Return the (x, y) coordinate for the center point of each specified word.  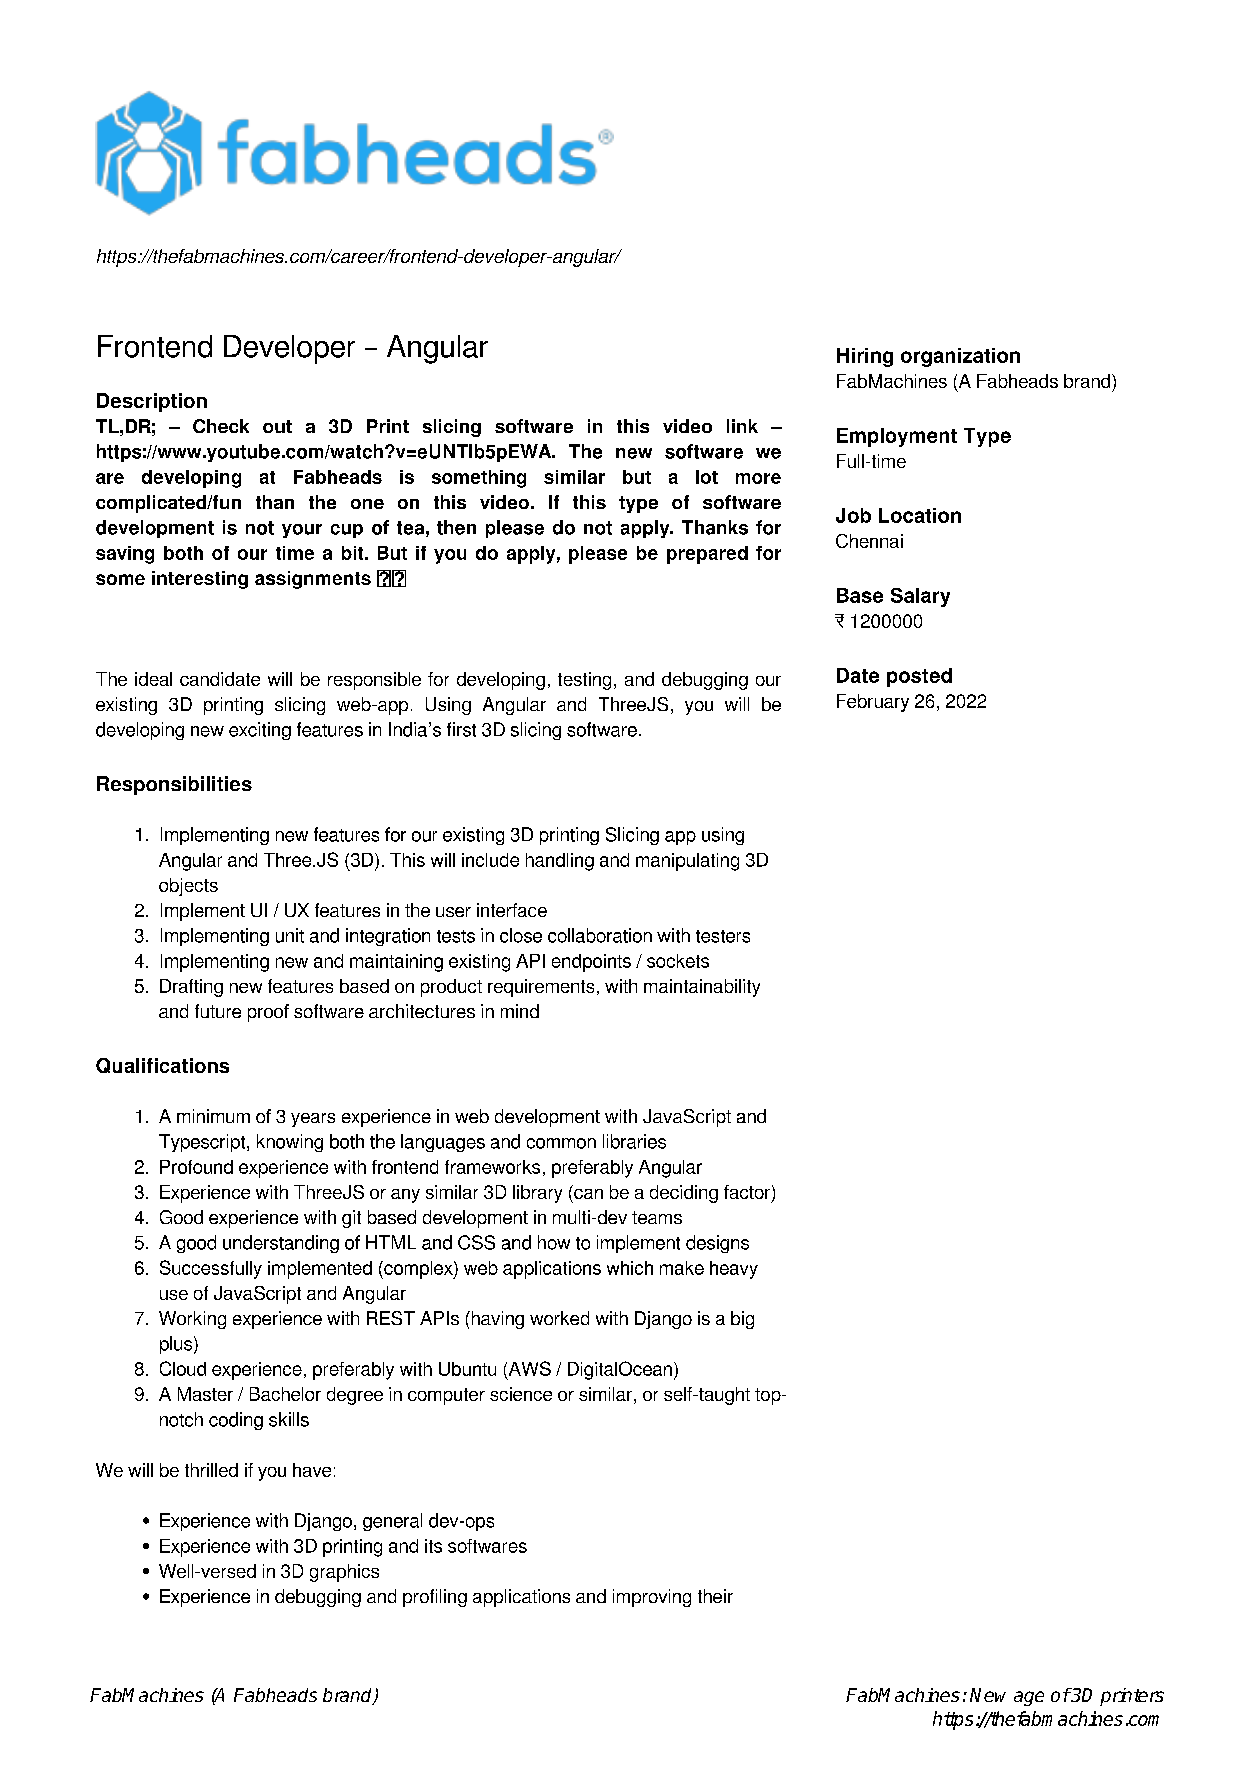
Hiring (865, 357)
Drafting (191, 988)
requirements (541, 988)
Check (221, 426)
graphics (344, 1573)
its (433, 1546)
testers (723, 936)
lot (707, 477)
